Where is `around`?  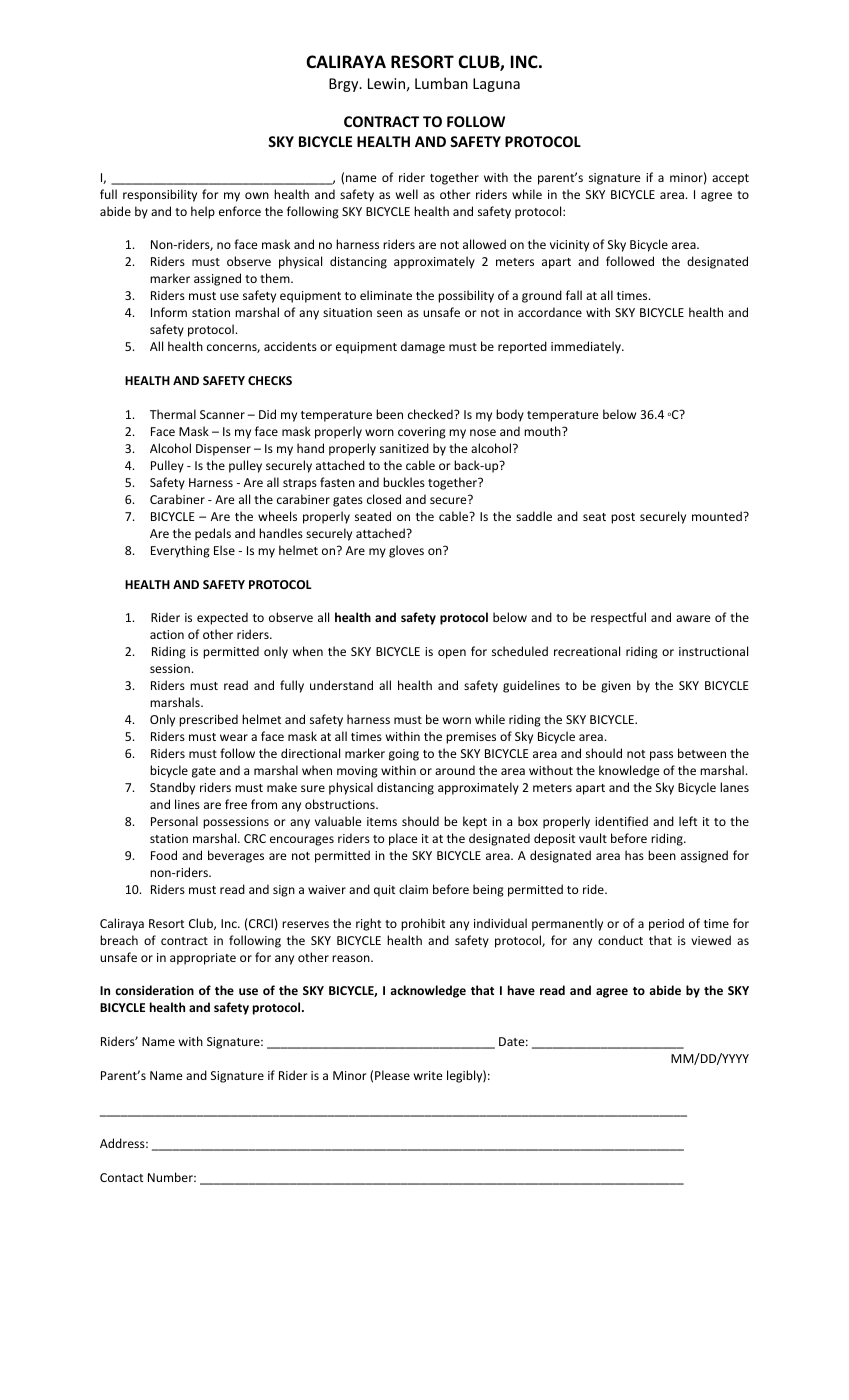
around is located at coordinates (455, 770).
